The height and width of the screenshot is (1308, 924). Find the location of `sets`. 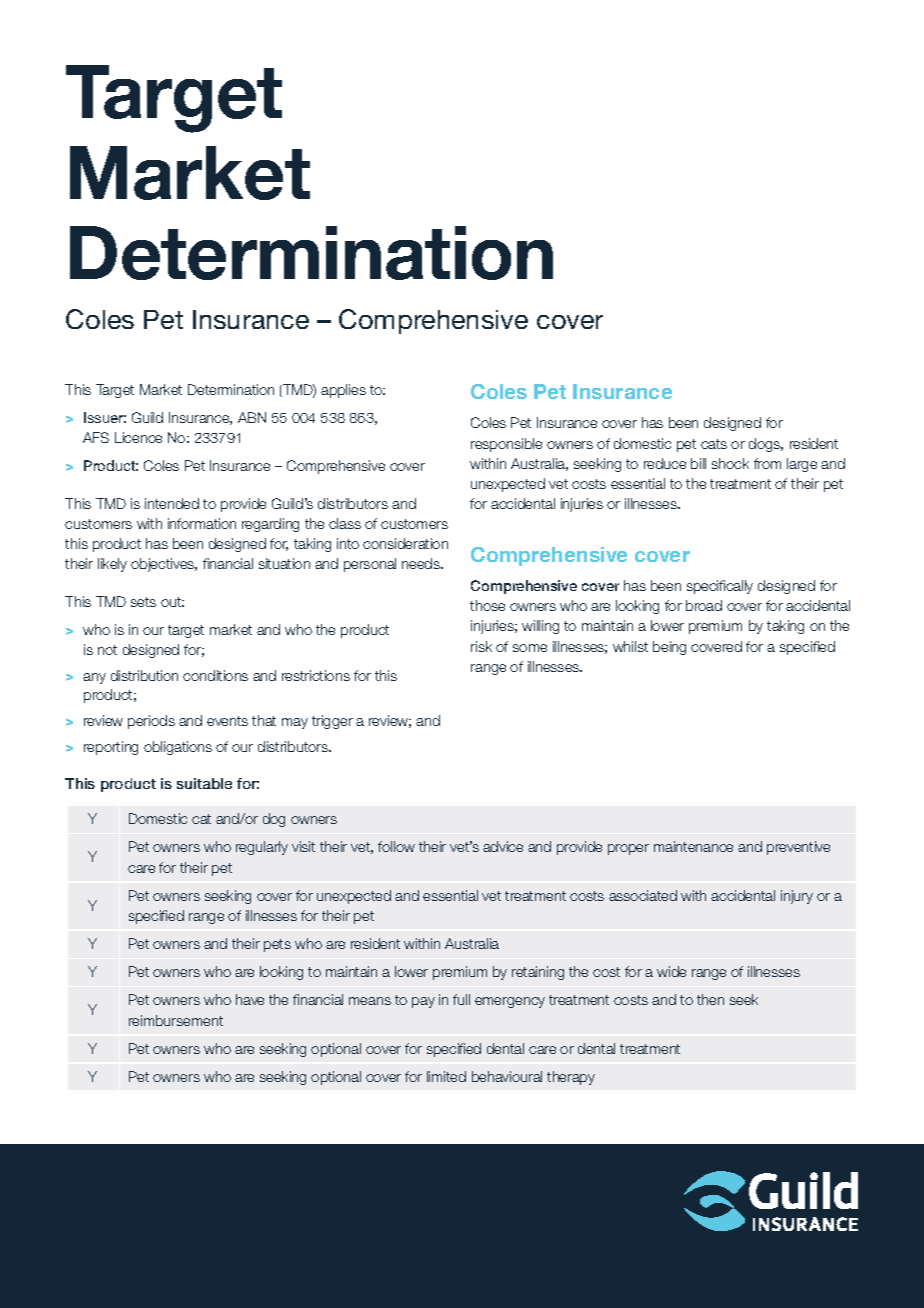

sets is located at coordinates (143, 602).
